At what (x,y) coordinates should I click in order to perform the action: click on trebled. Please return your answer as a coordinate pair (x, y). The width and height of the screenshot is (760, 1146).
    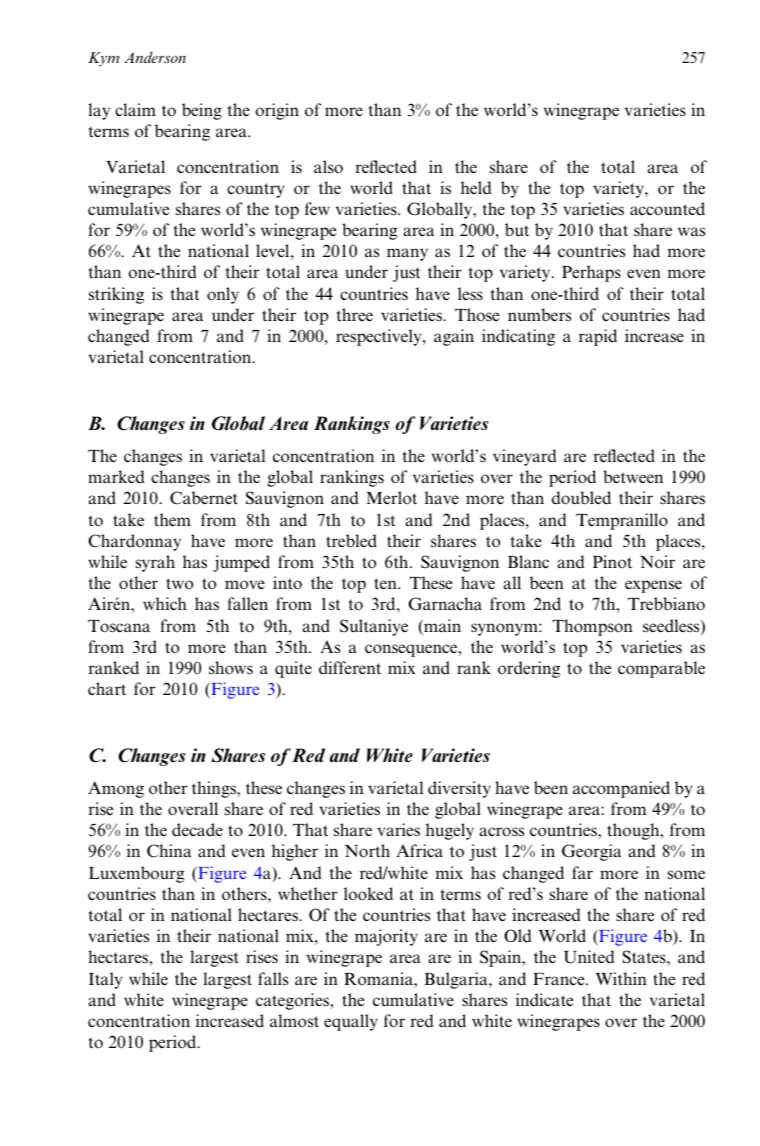
    Looking at the image, I should click on (351, 541).
